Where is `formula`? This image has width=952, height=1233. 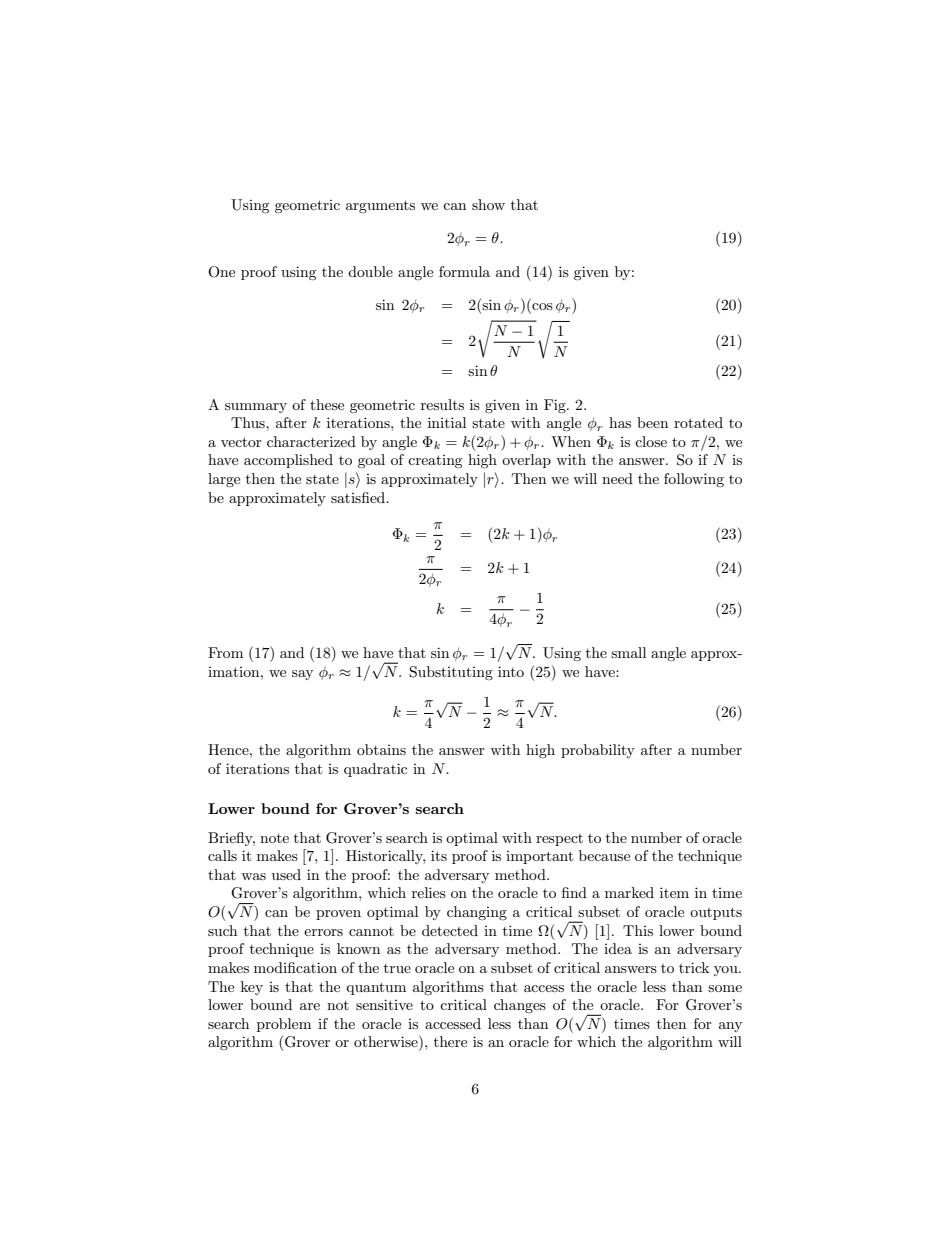
formula is located at coordinates (464, 271).
